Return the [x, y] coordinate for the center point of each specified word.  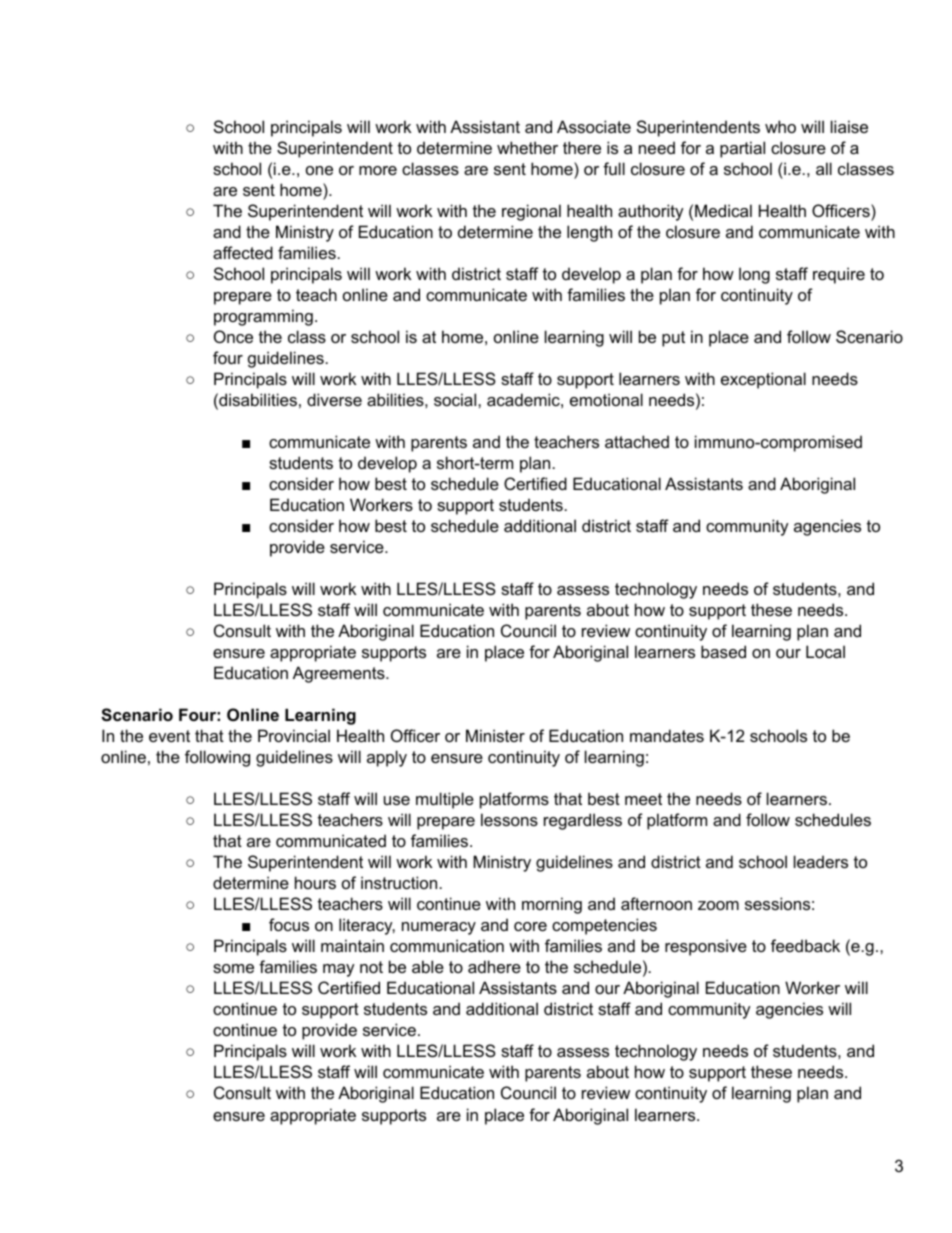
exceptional [763, 380]
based [723, 651]
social [456, 399]
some [233, 968]
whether [527, 147]
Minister [495, 735]
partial [742, 149]
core [530, 926]
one [319, 170]
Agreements [340, 674]
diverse [334, 399]
